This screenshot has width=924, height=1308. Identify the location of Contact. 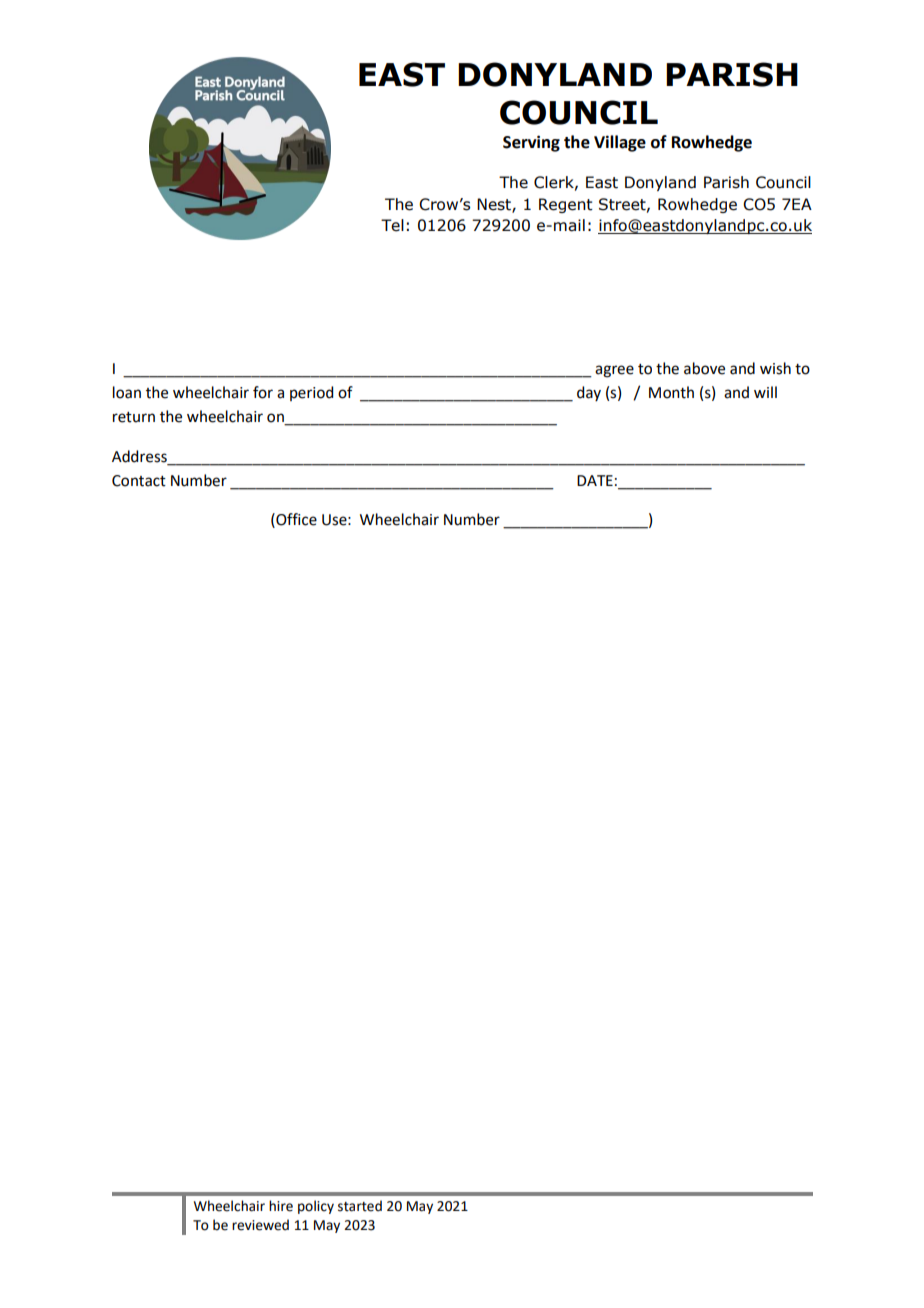
(139, 481).
